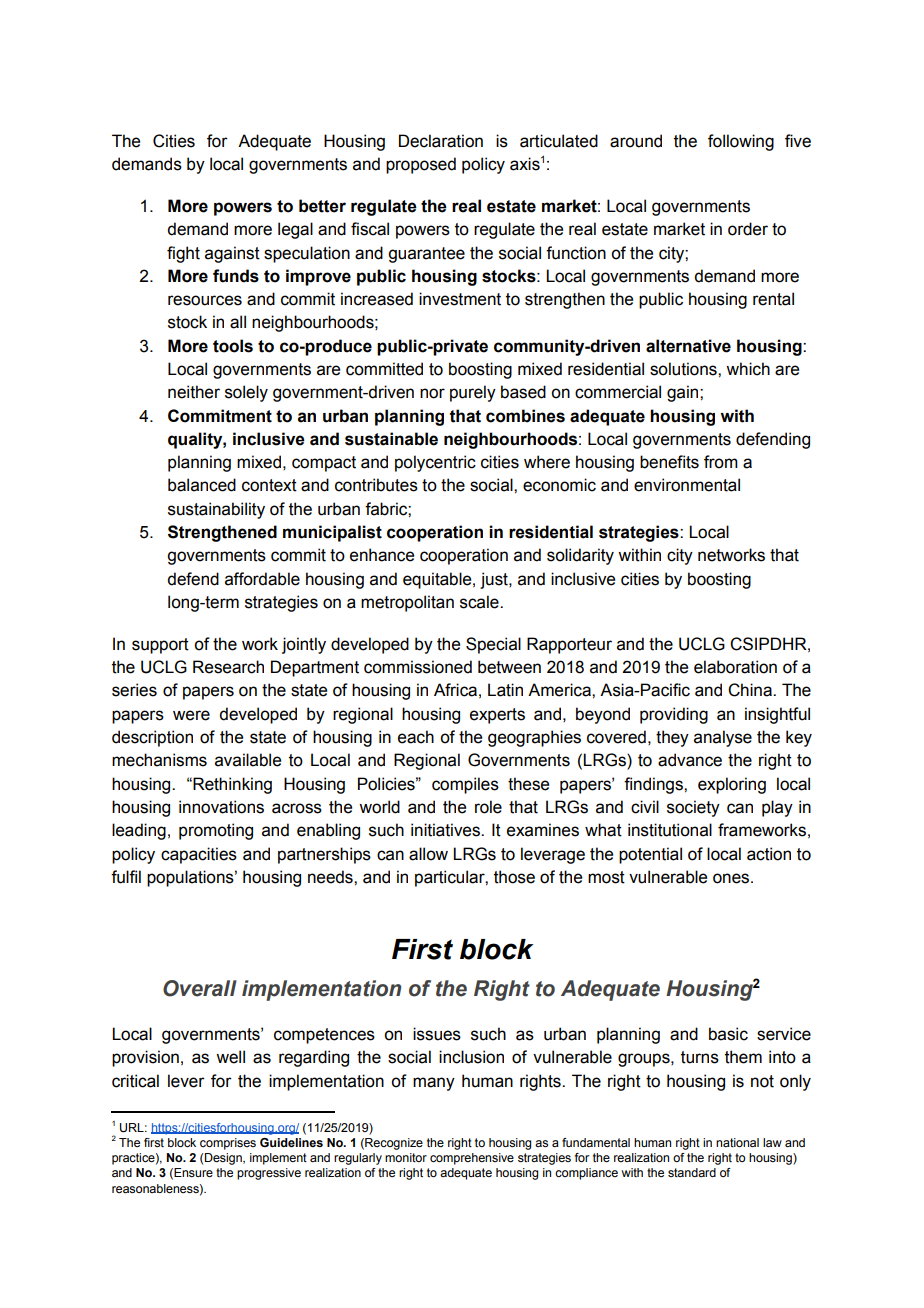 The image size is (924, 1308). I want to click on comprehensive, so click(472, 1159).
